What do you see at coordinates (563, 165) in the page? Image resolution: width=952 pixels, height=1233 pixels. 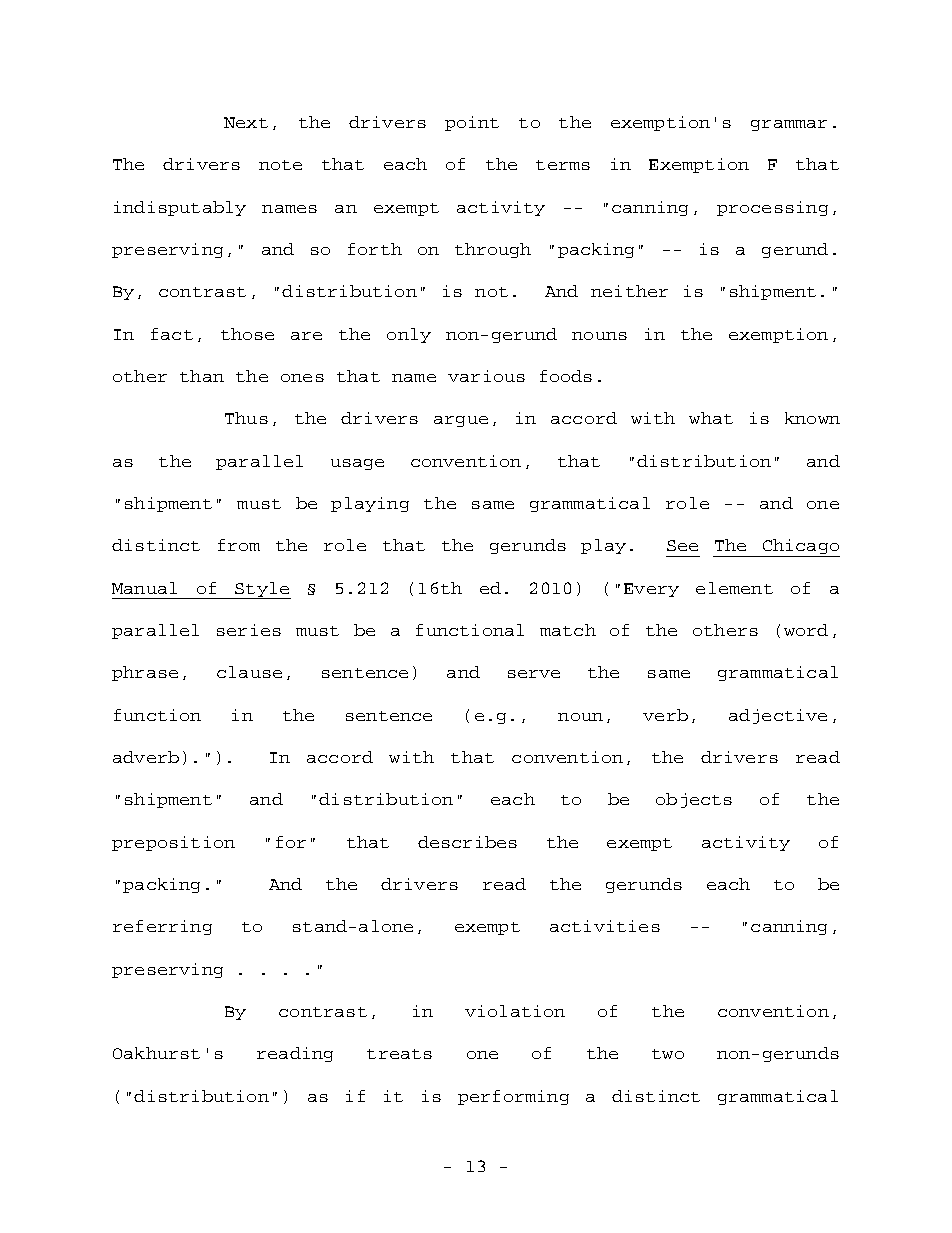 I see `terms` at bounding box center [563, 165].
